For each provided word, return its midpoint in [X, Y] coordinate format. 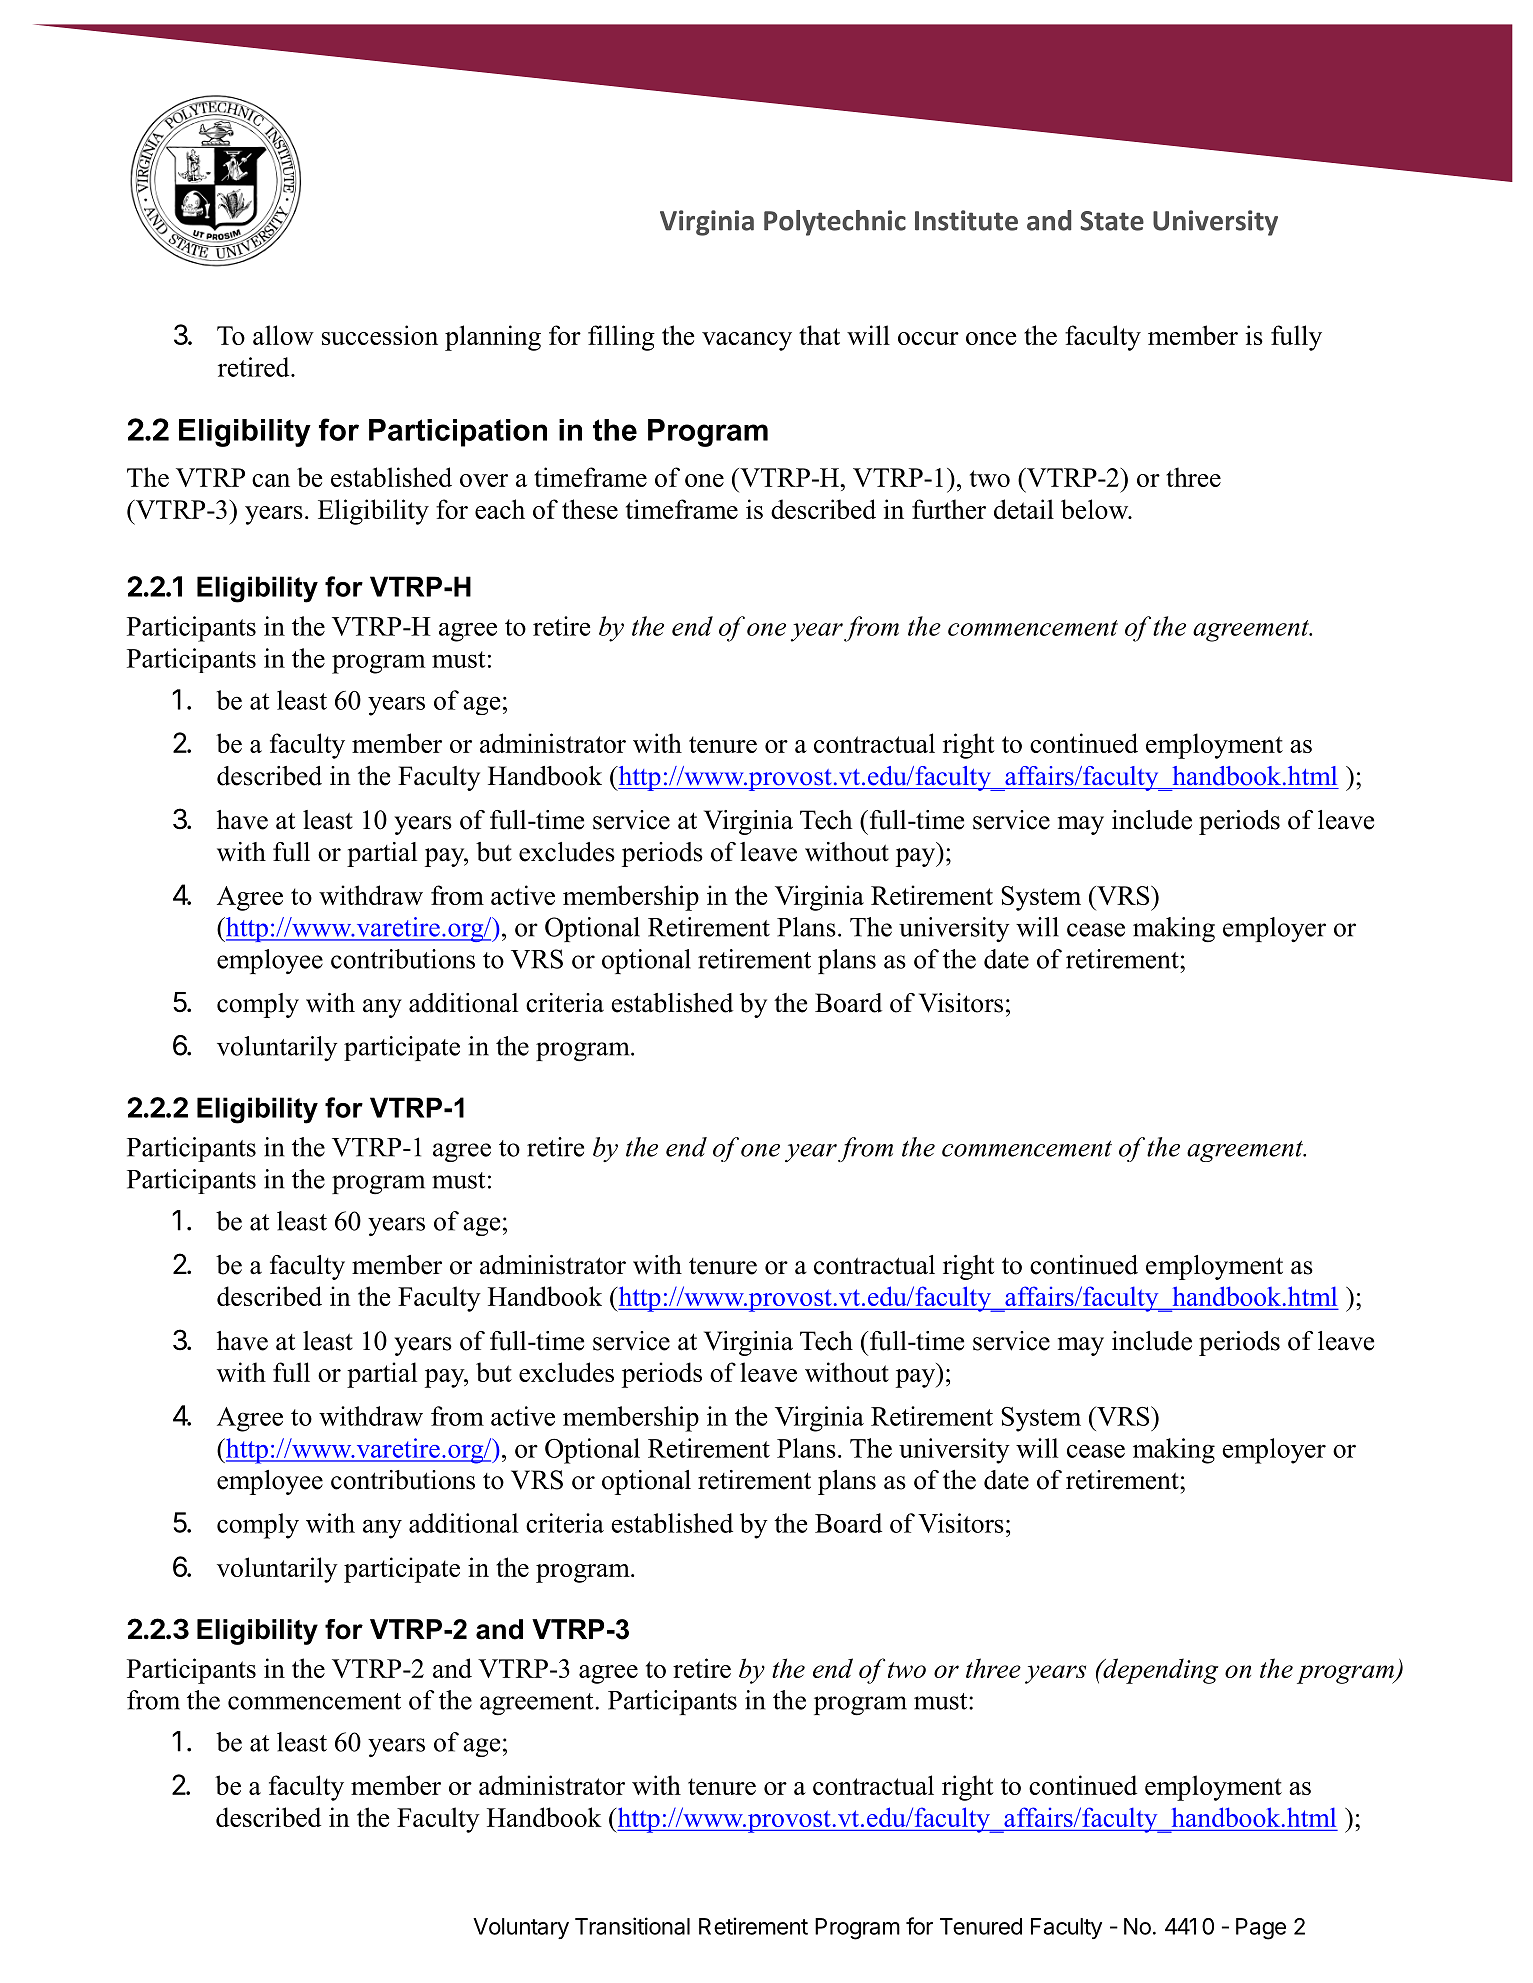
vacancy [747, 341]
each [500, 509]
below [1096, 509]
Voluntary [521, 1928]
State [1112, 221]
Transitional [632, 1926]
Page [1261, 1929]
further [949, 509]
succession [380, 335]
